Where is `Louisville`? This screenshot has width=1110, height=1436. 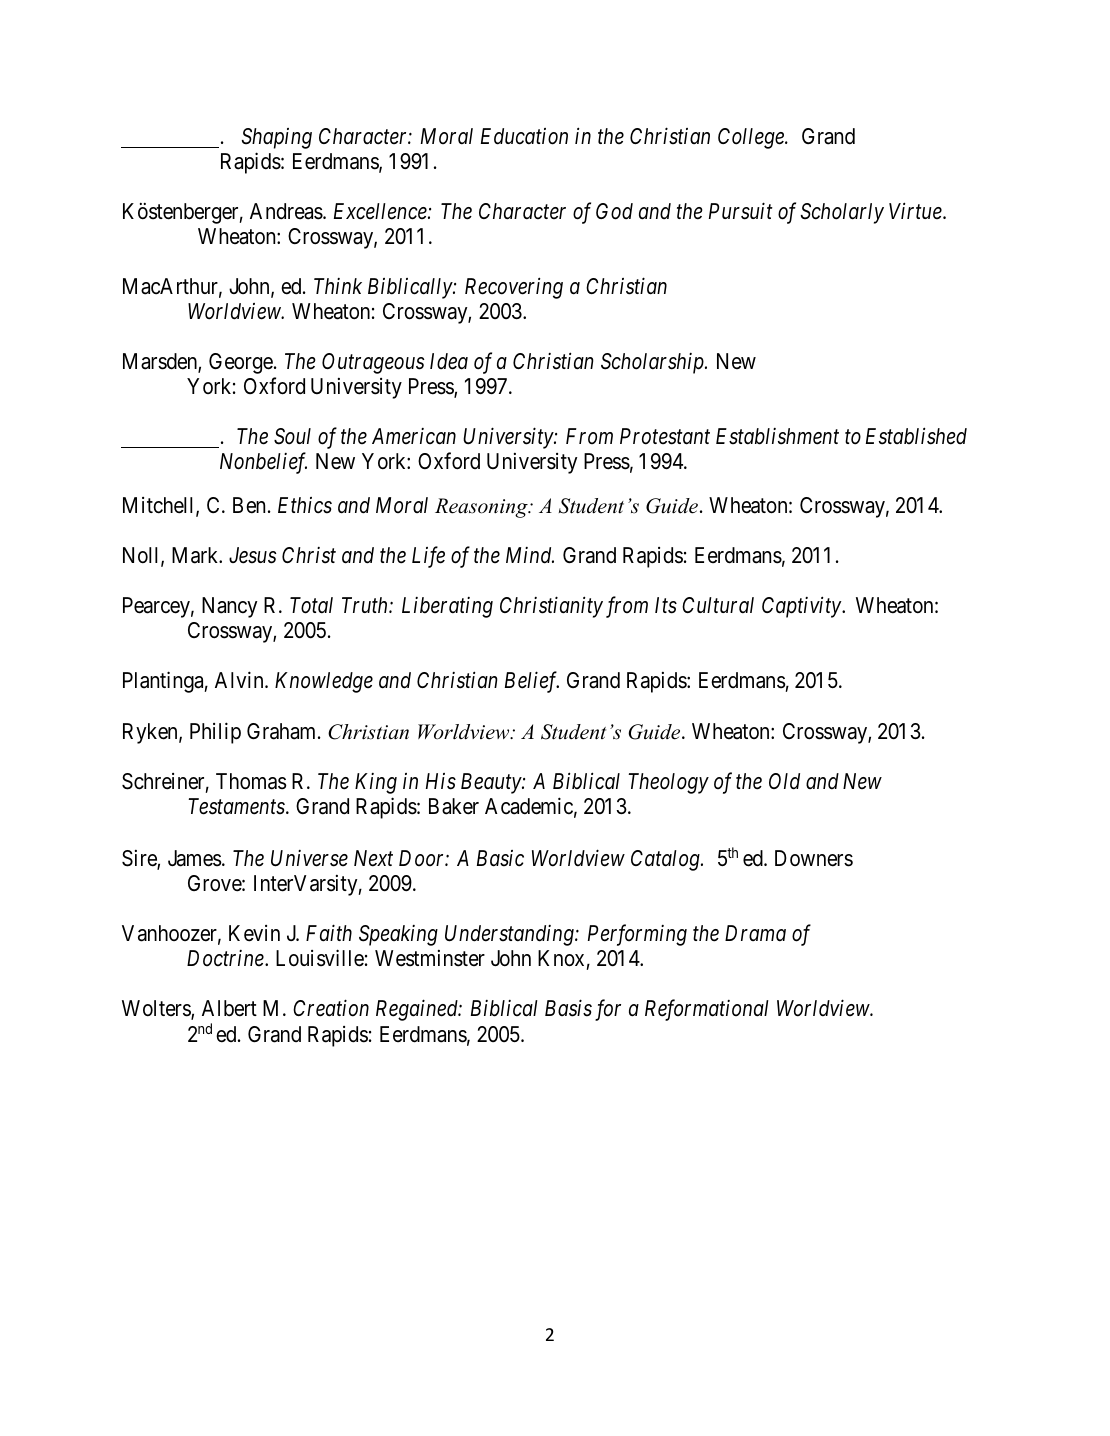 Louisville is located at coordinates (320, 958).
